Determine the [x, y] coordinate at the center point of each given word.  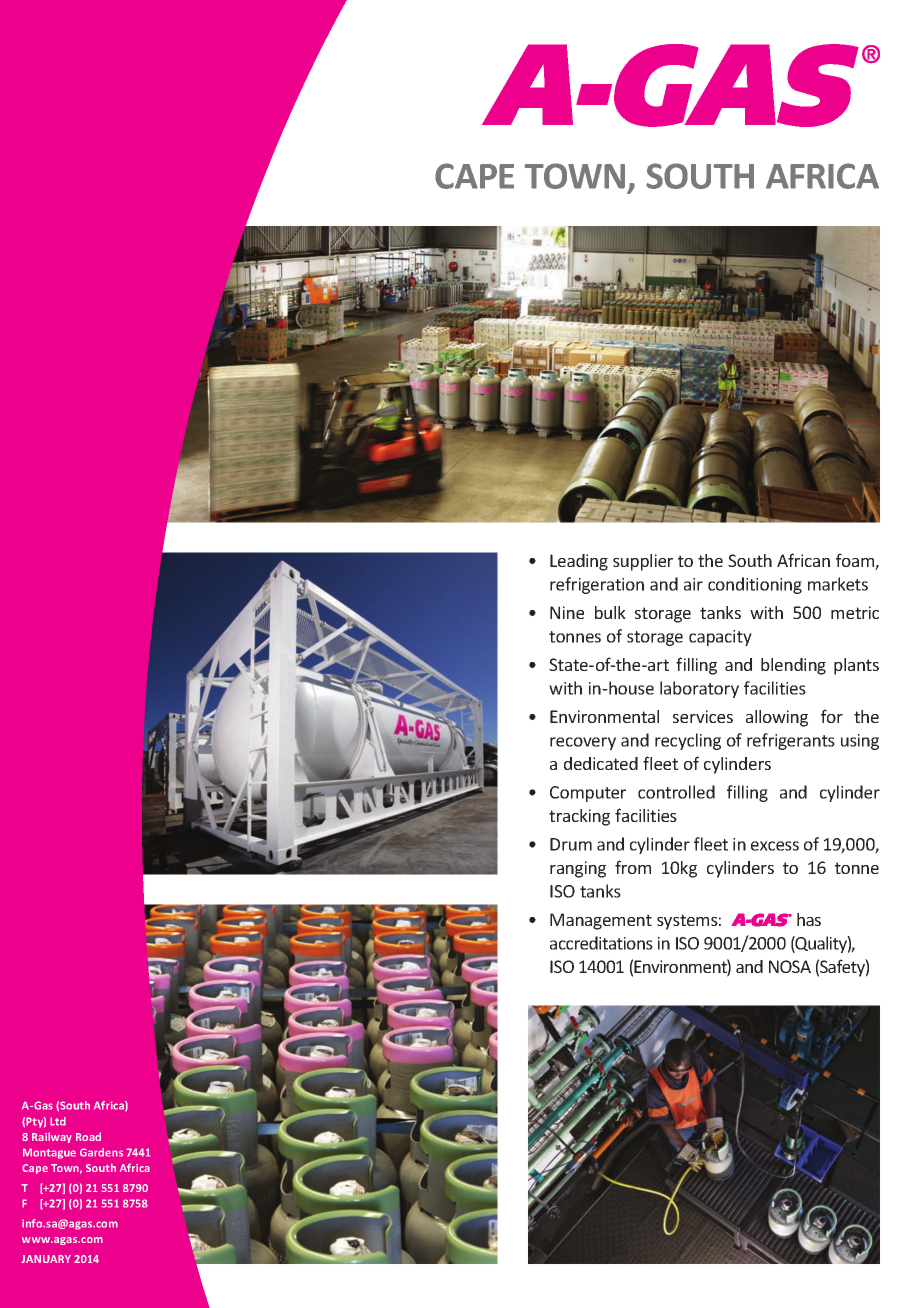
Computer [588, 794]
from [633, 867]
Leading [579, 562]
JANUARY [46, 1259]
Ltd [58, 1121]
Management [601, 921]
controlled [676, 792]
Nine [567, 612]
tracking [579, 817]
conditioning [755, 585]
